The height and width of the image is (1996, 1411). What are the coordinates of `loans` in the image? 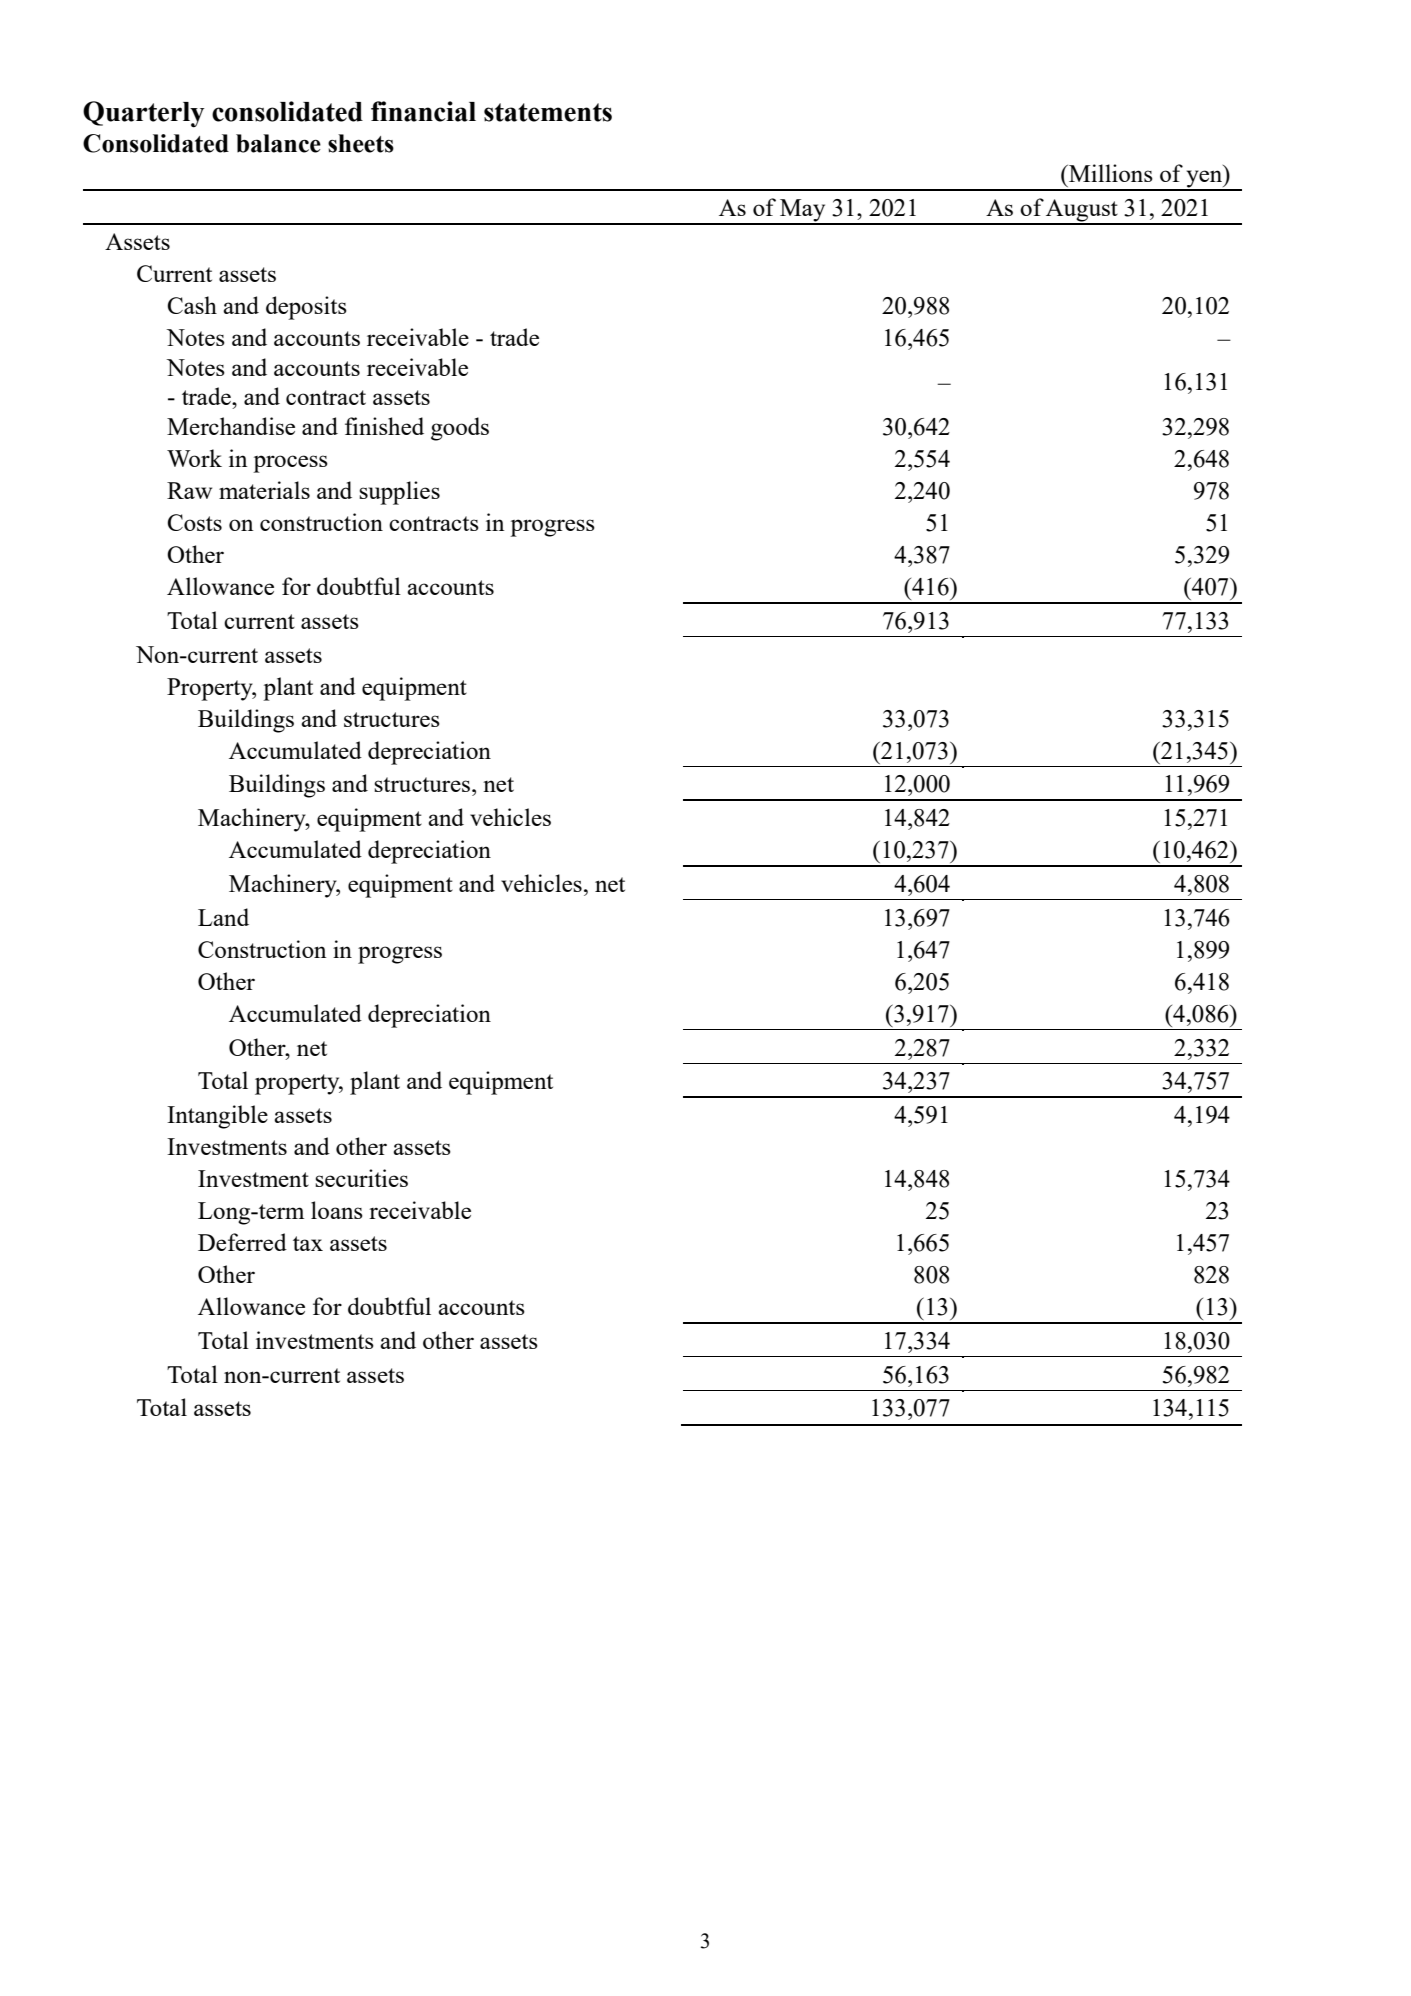 It's located at (337, 1210).
